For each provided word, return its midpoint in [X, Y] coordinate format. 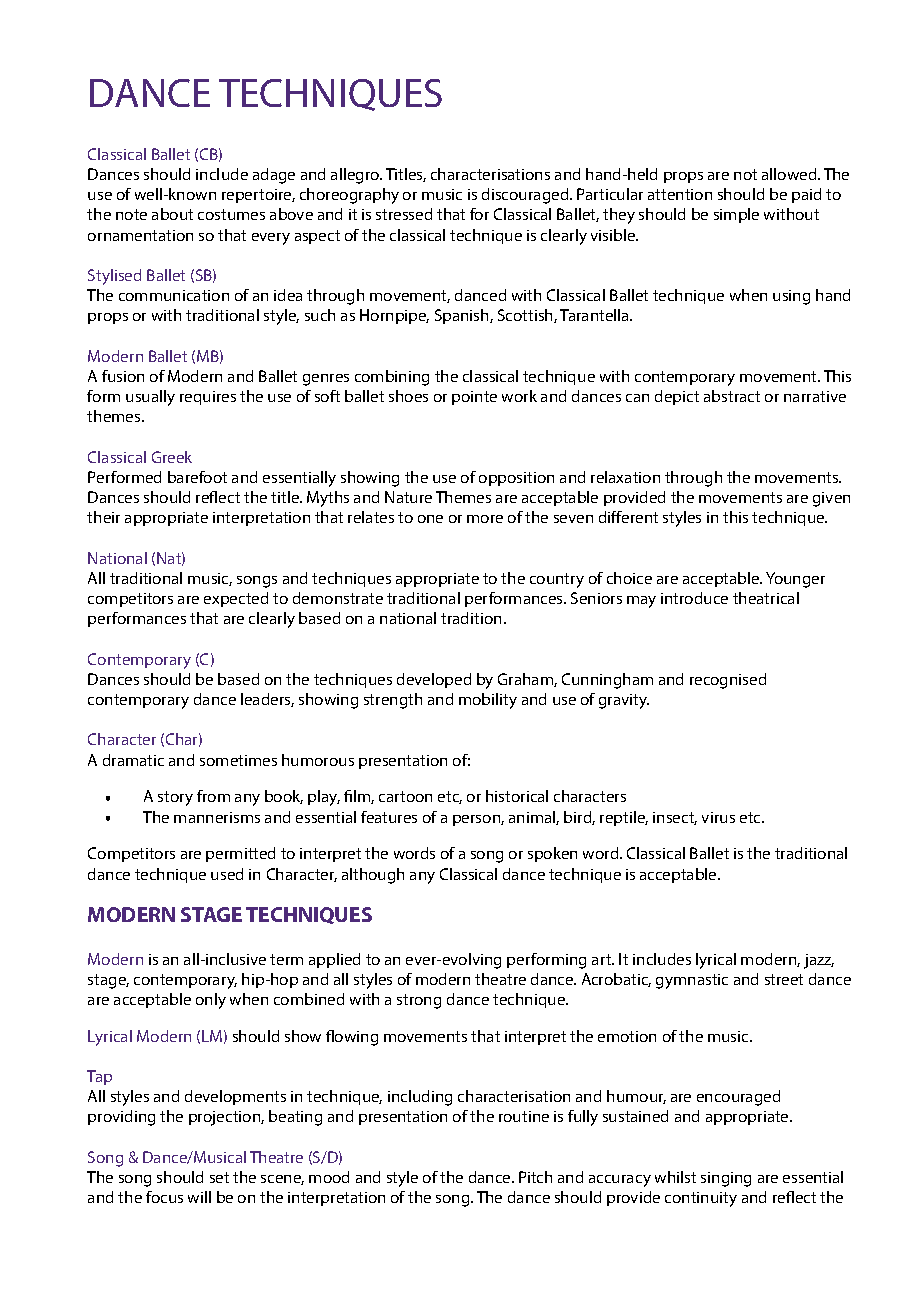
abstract [732, 396]
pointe [474, 398]
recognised [728, 681]
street [784, 979]
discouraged [526, 196]
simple [736, 215]
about [172, 214]
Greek [172, 457]
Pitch [535, 1177]
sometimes [238, 760]
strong [419, 1001]
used [227, 874]
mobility [488, 701]
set [219, 1177]
